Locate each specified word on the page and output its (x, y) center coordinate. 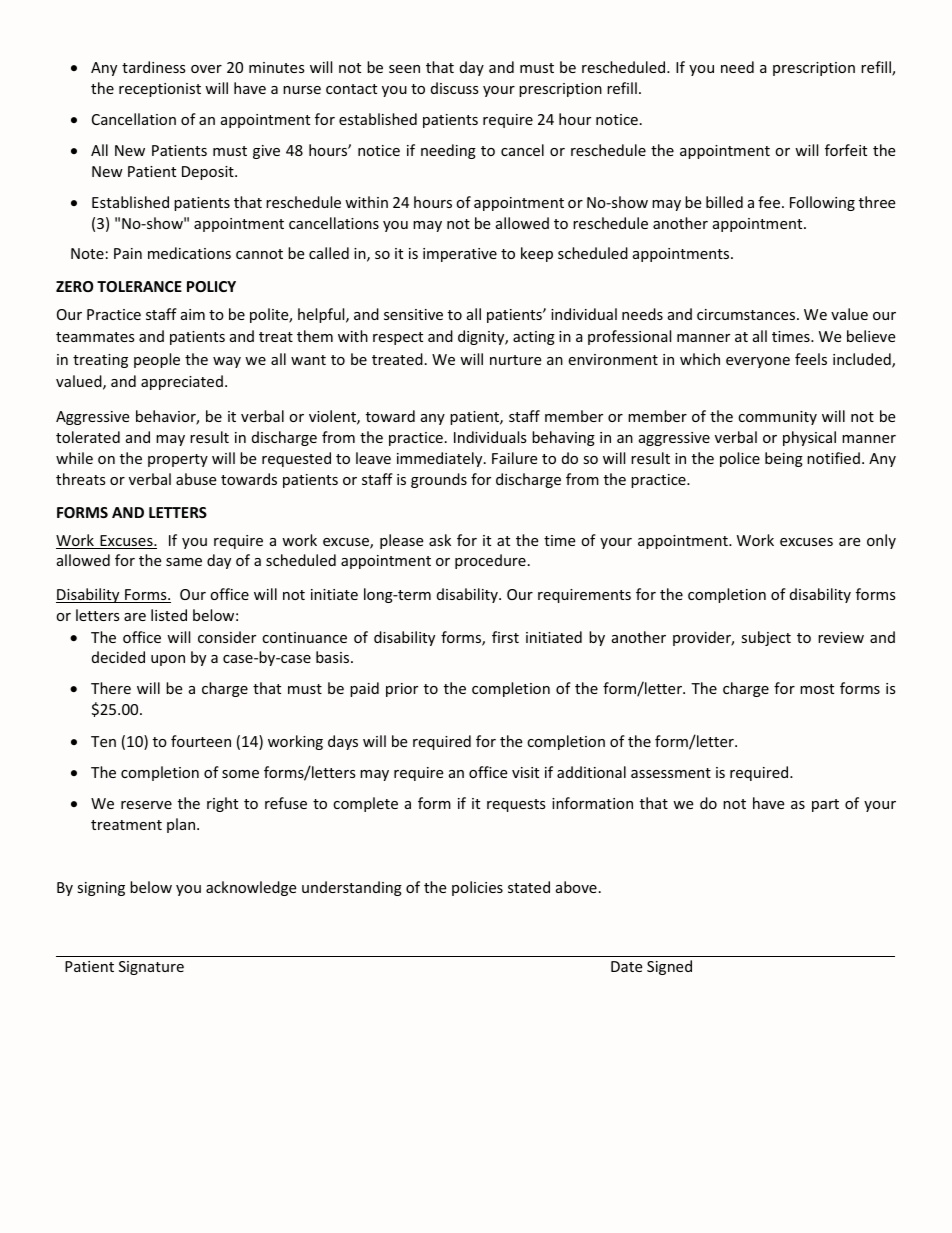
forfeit (846, 150)
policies (477, 888)
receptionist (160, 90)
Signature (151, 968)
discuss (455, 88)
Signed (669, 967)
